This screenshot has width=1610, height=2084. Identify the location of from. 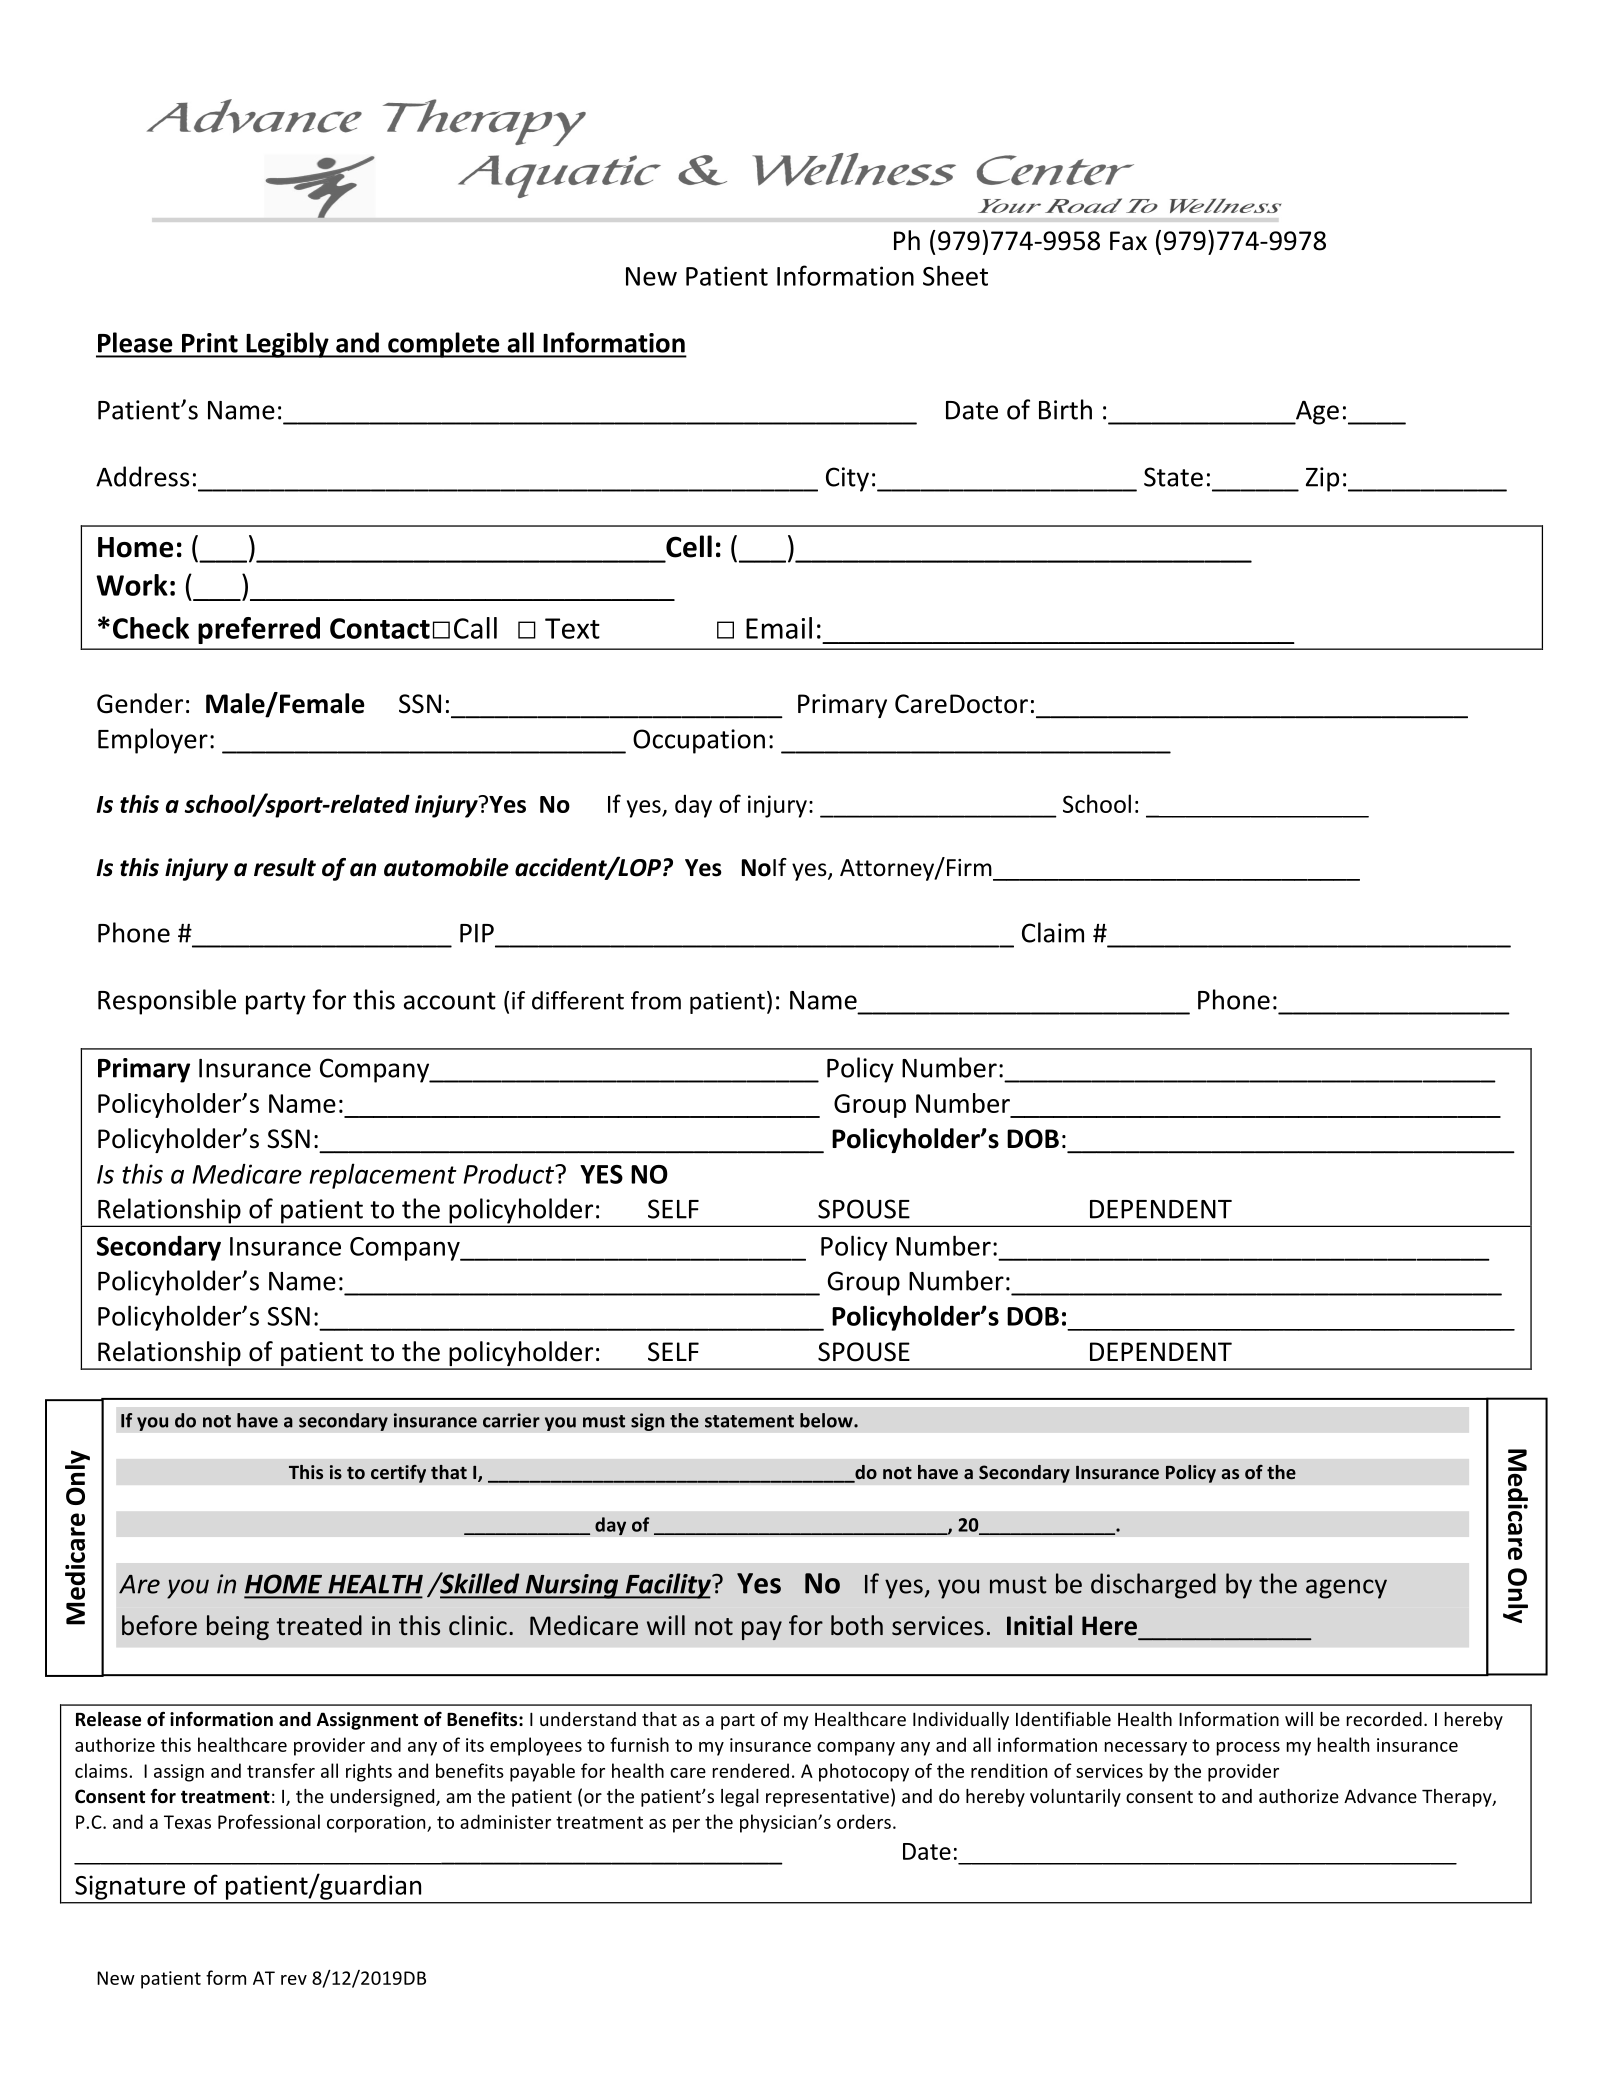
(656, 1000).
